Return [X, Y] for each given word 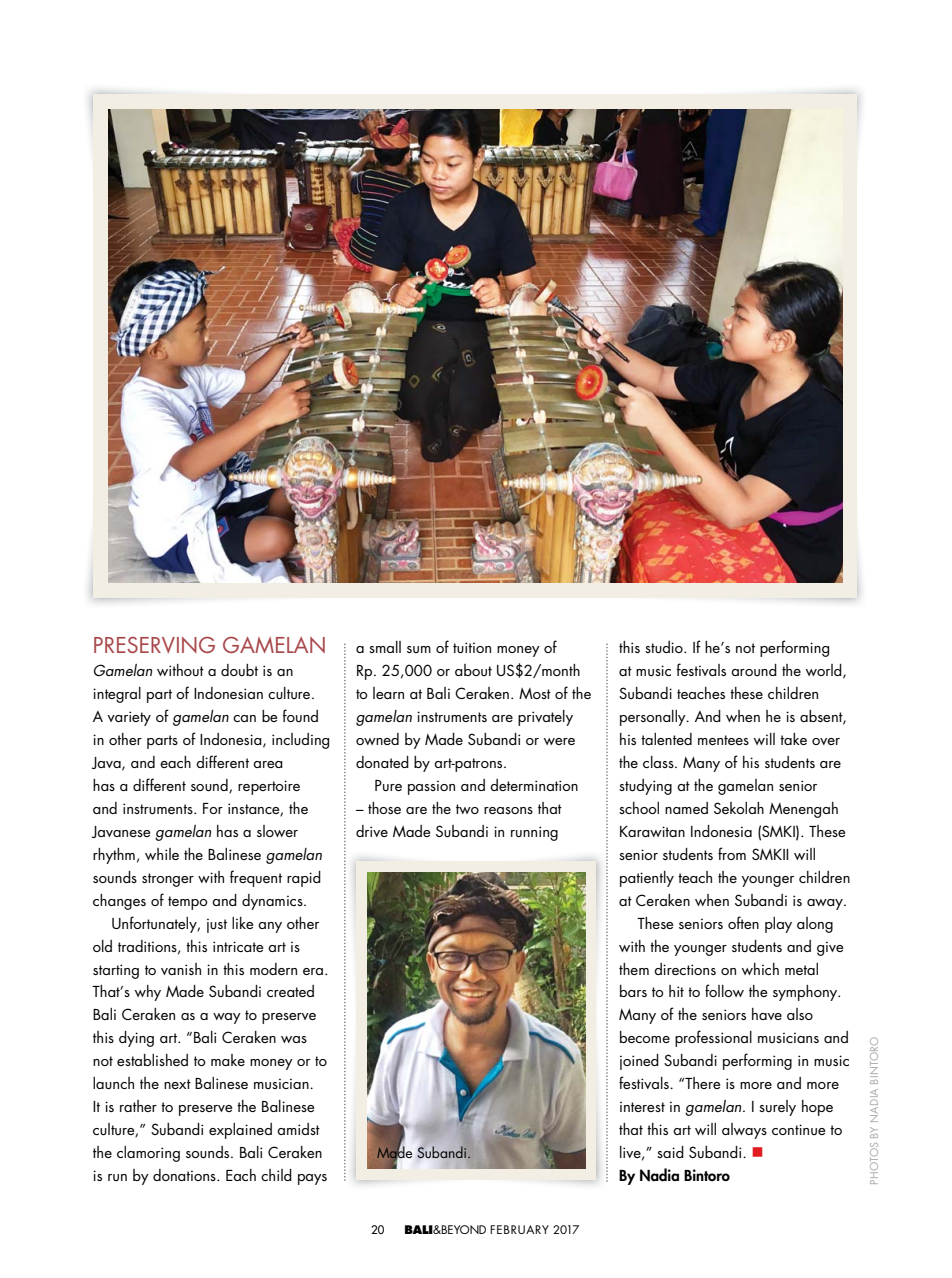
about [473, 670]
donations [185, 1175]
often [743, 922]
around [754, 670]
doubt [239, 670]
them [634, 969]
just [217, 925]
